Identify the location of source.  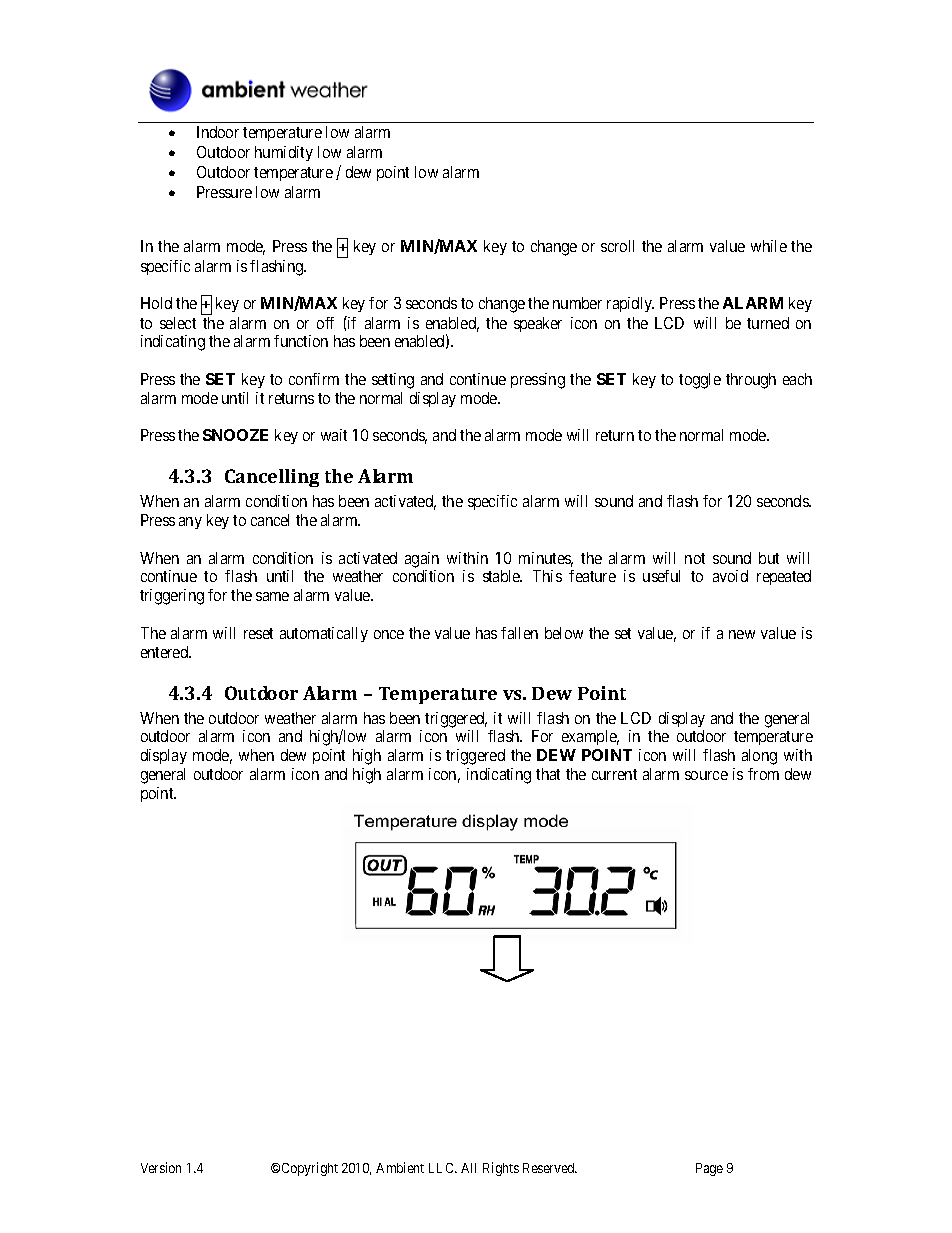
(706, 775).
